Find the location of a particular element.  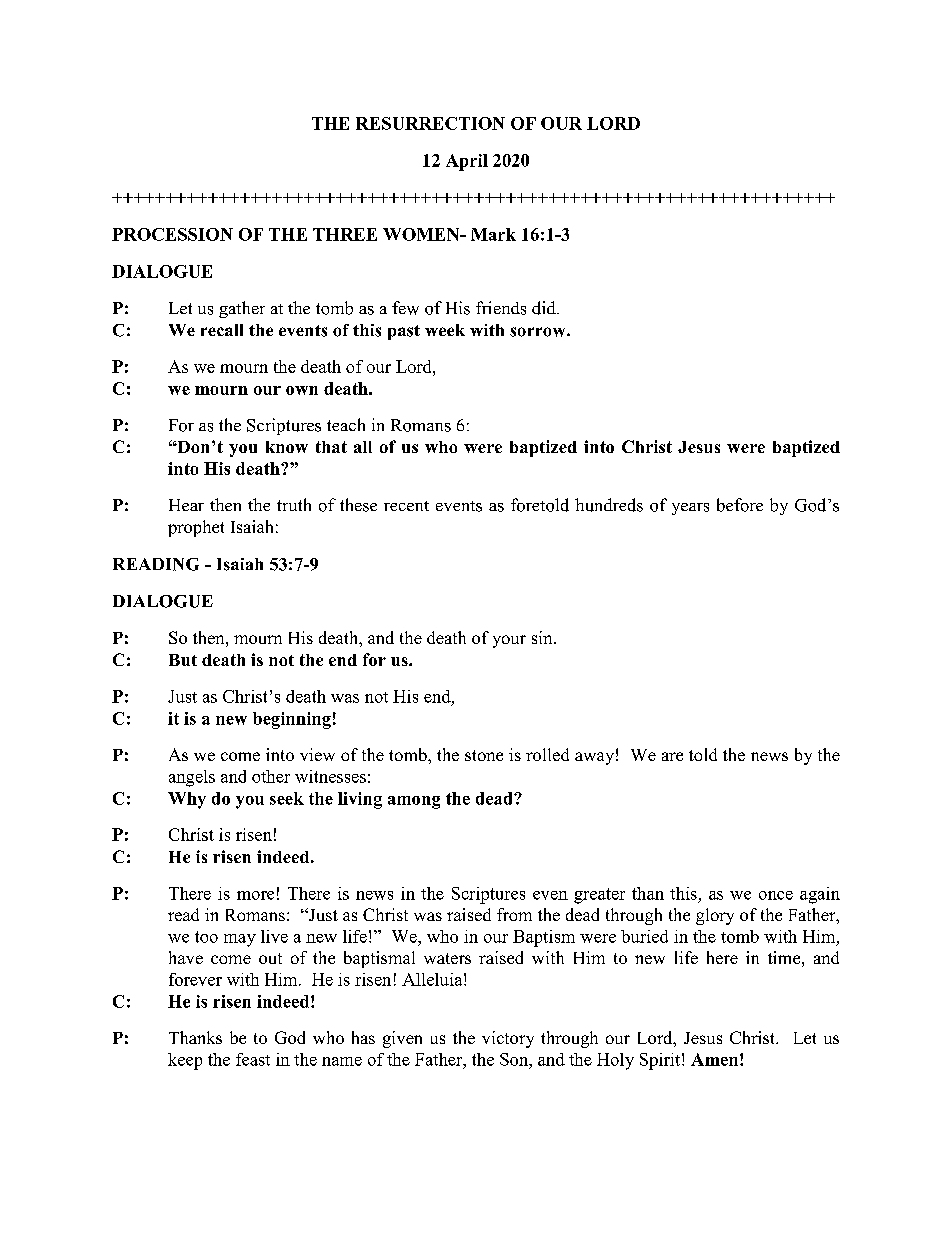

prophet is located at coordinates (196, 528).
